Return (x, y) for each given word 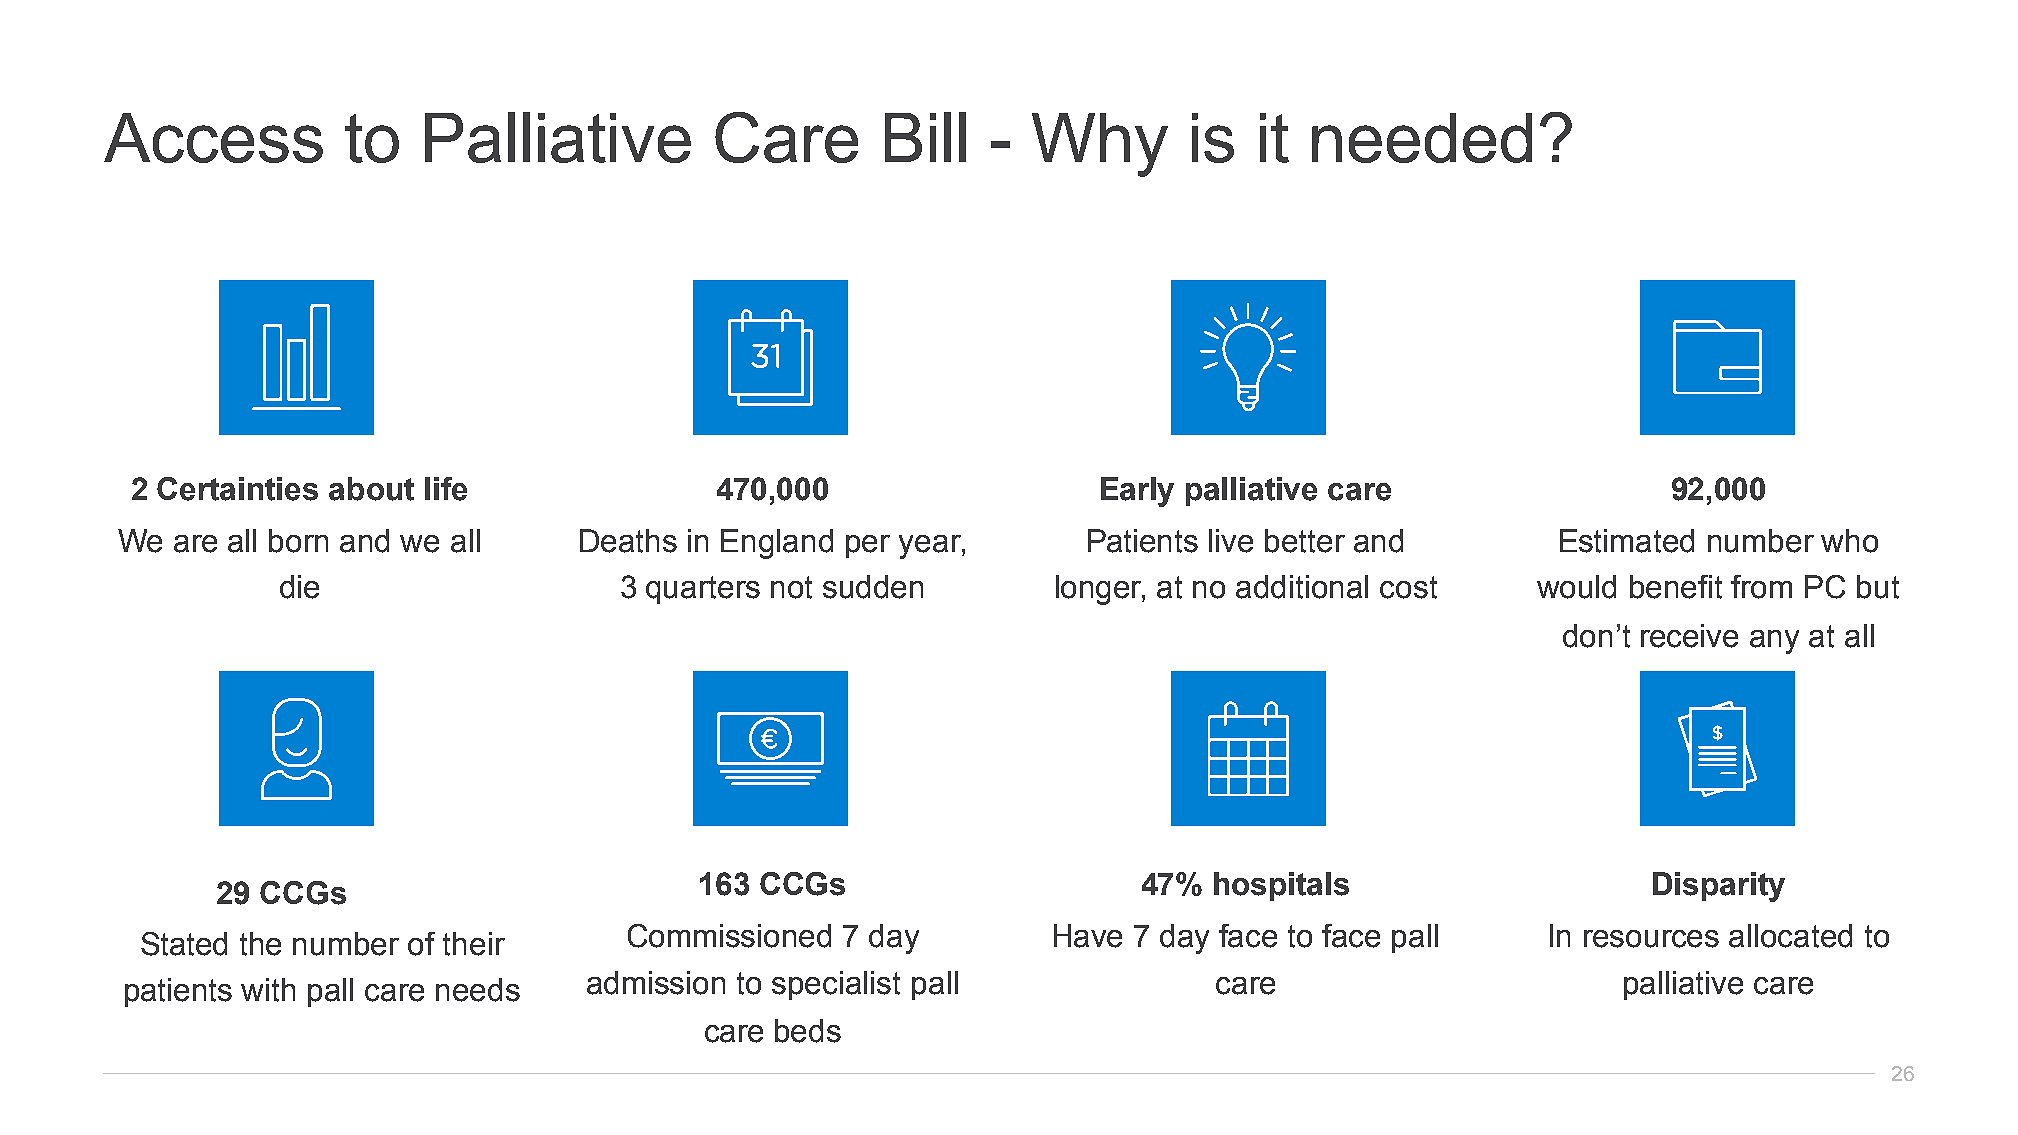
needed (1422, 138)
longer (1100, 590)
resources (1651, 939)
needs (478, 990)
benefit (1676, 587)
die (299, 587)
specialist (836, 985)
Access (213, 138)
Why (1100, 145)
